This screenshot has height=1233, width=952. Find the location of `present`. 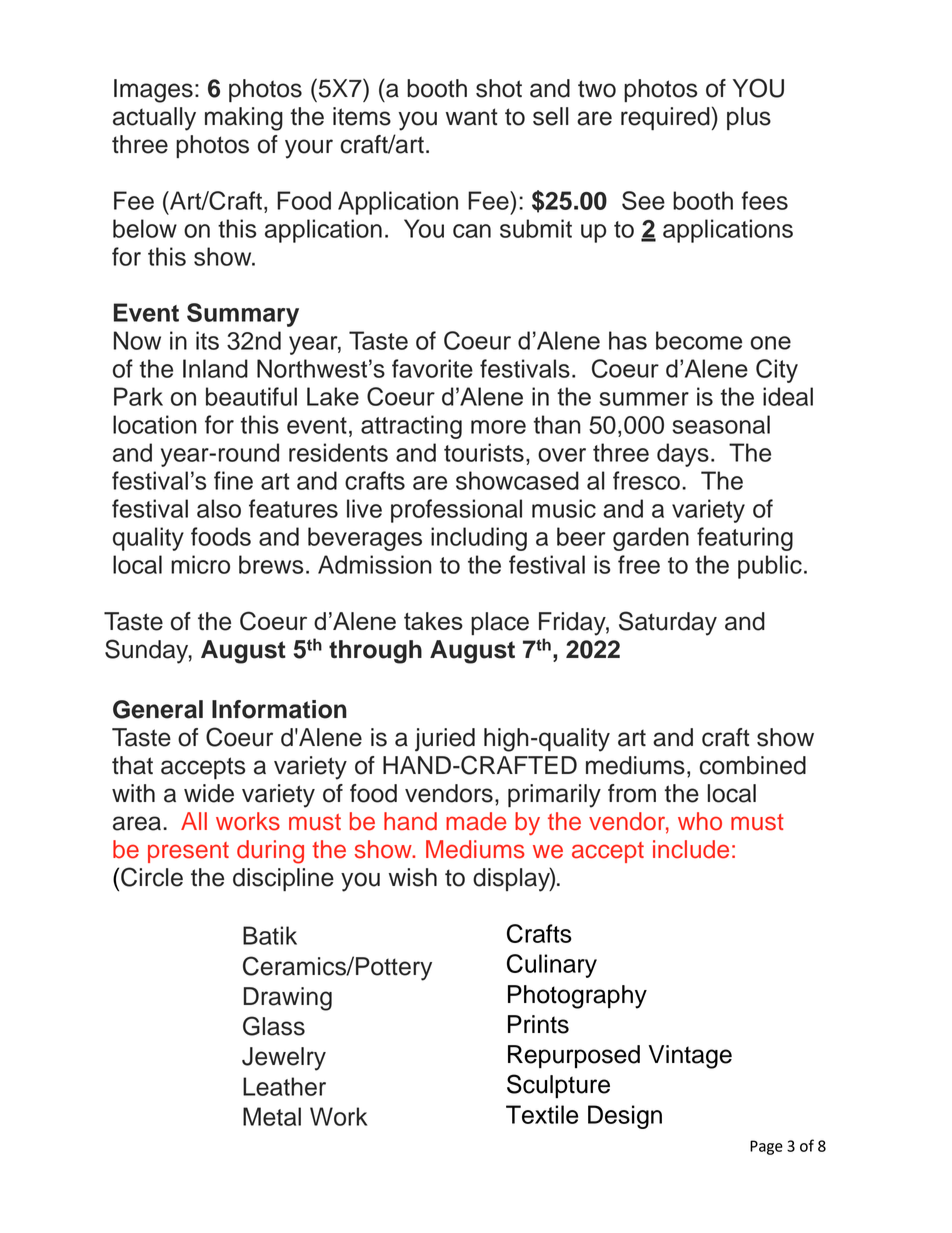

present is located at coordinates (188, 852).
